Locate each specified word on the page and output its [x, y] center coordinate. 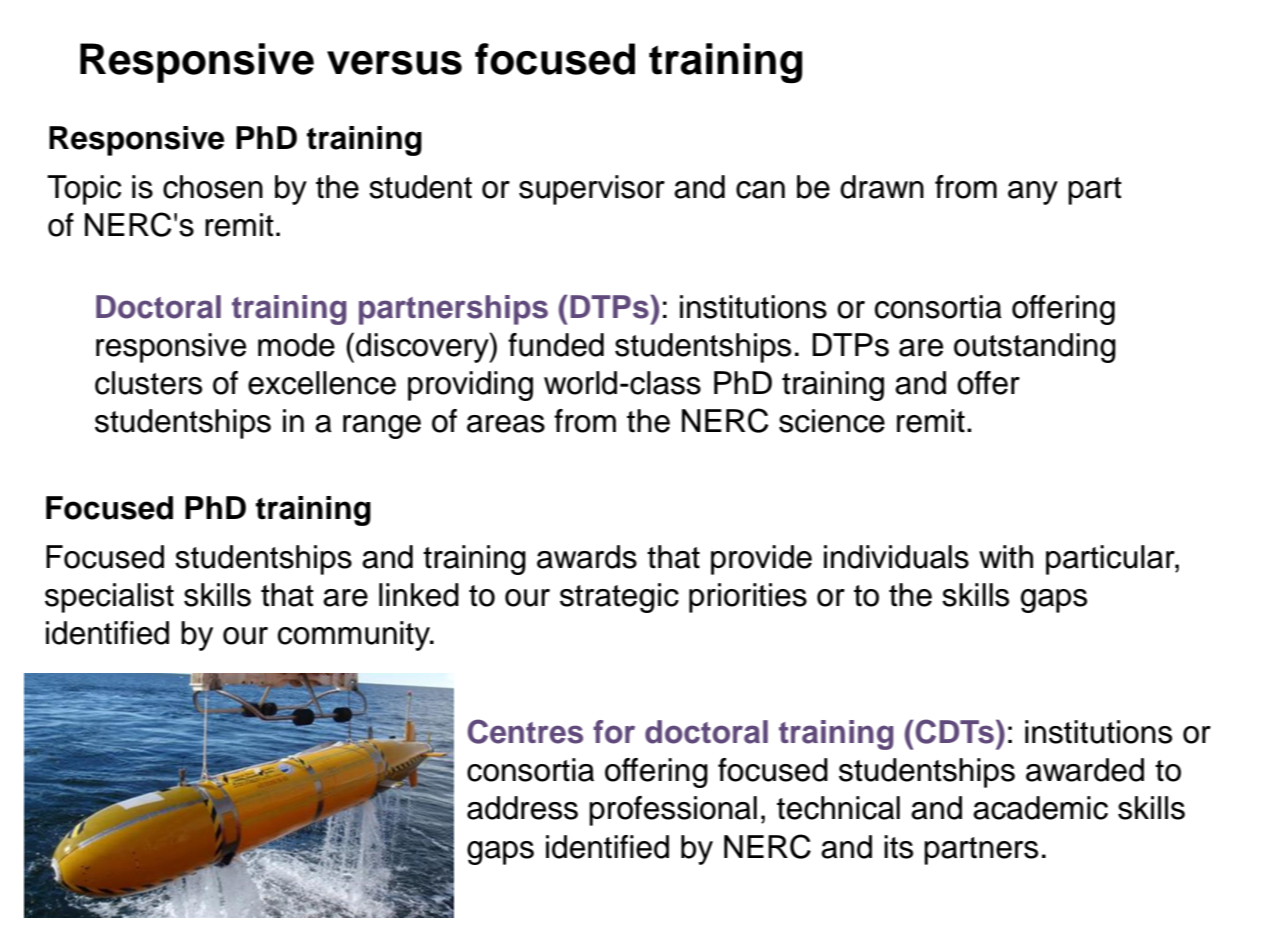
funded [556, 345]
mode [296, 345]
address [522, 808]
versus [394, 63]
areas [506, 424]
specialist [109, 598]
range [382, 427]
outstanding [1035, 348]
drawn [882, 187]
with [1006, 557]
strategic [619, 598]
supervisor [592, 190]
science [832, 421]
